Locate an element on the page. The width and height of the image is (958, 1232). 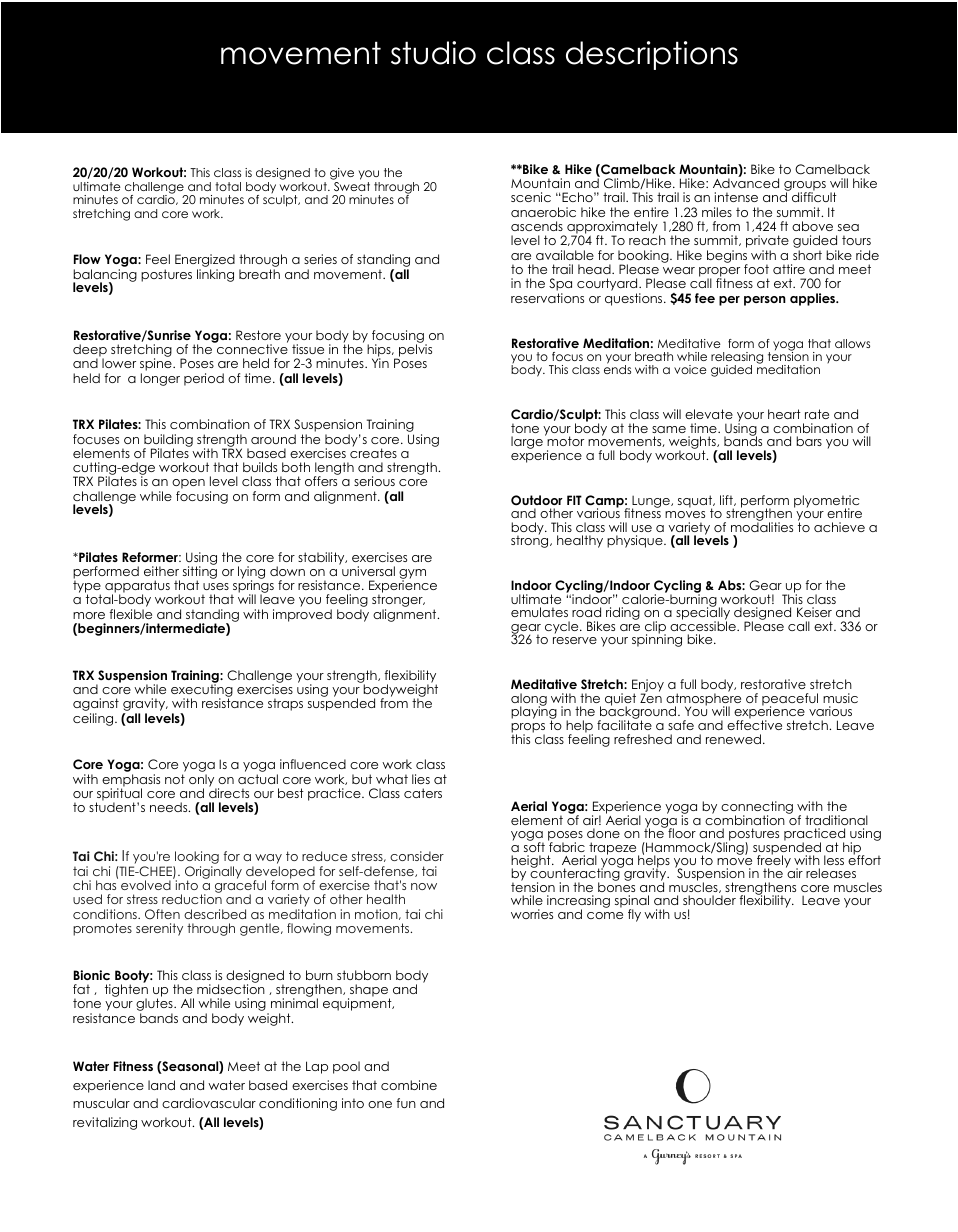
descriptions is located at coordinates (652, 55).
